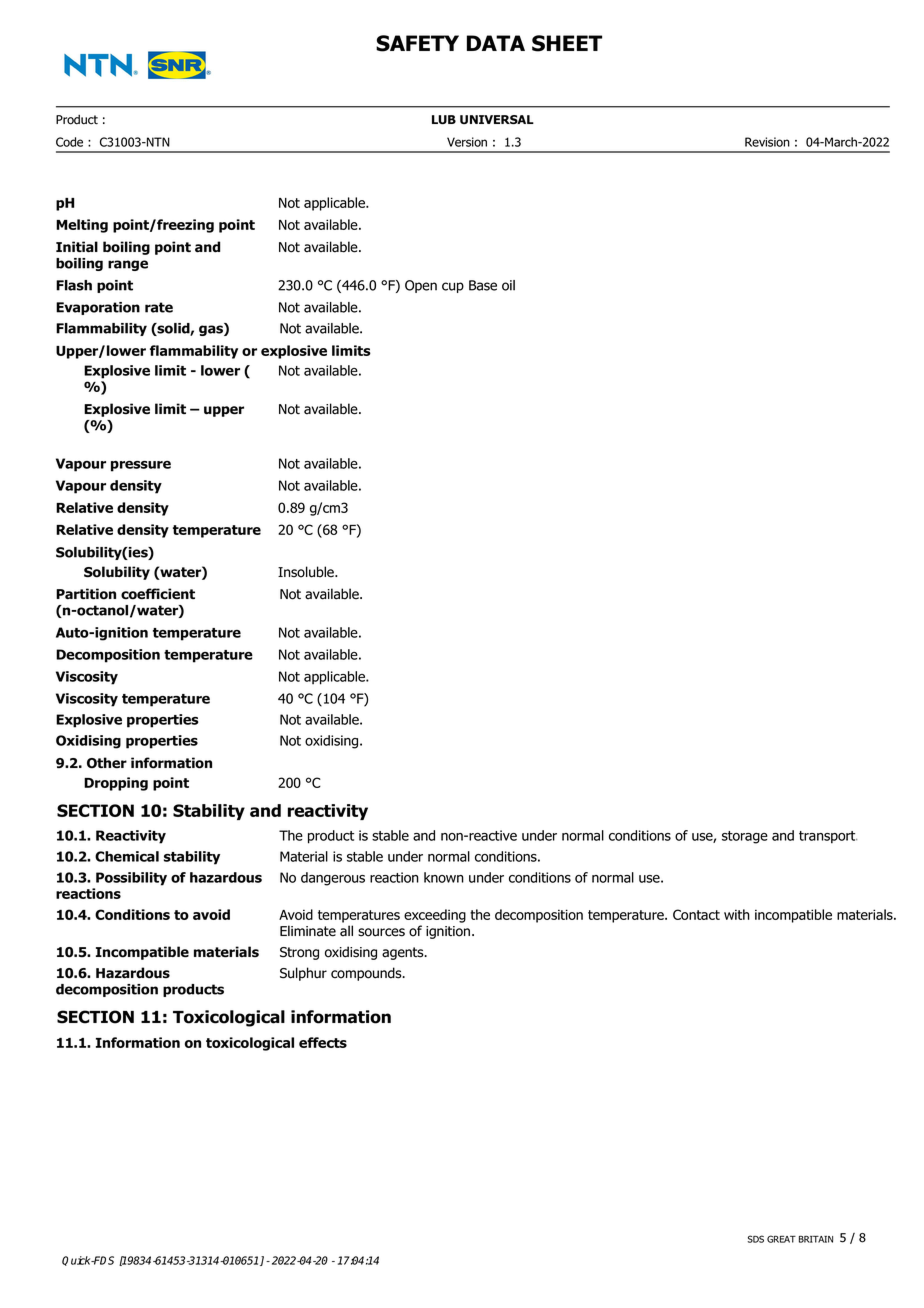  Describe the element at coordinates (767, 142) in the screenshot. I see `Revision` at that location.
